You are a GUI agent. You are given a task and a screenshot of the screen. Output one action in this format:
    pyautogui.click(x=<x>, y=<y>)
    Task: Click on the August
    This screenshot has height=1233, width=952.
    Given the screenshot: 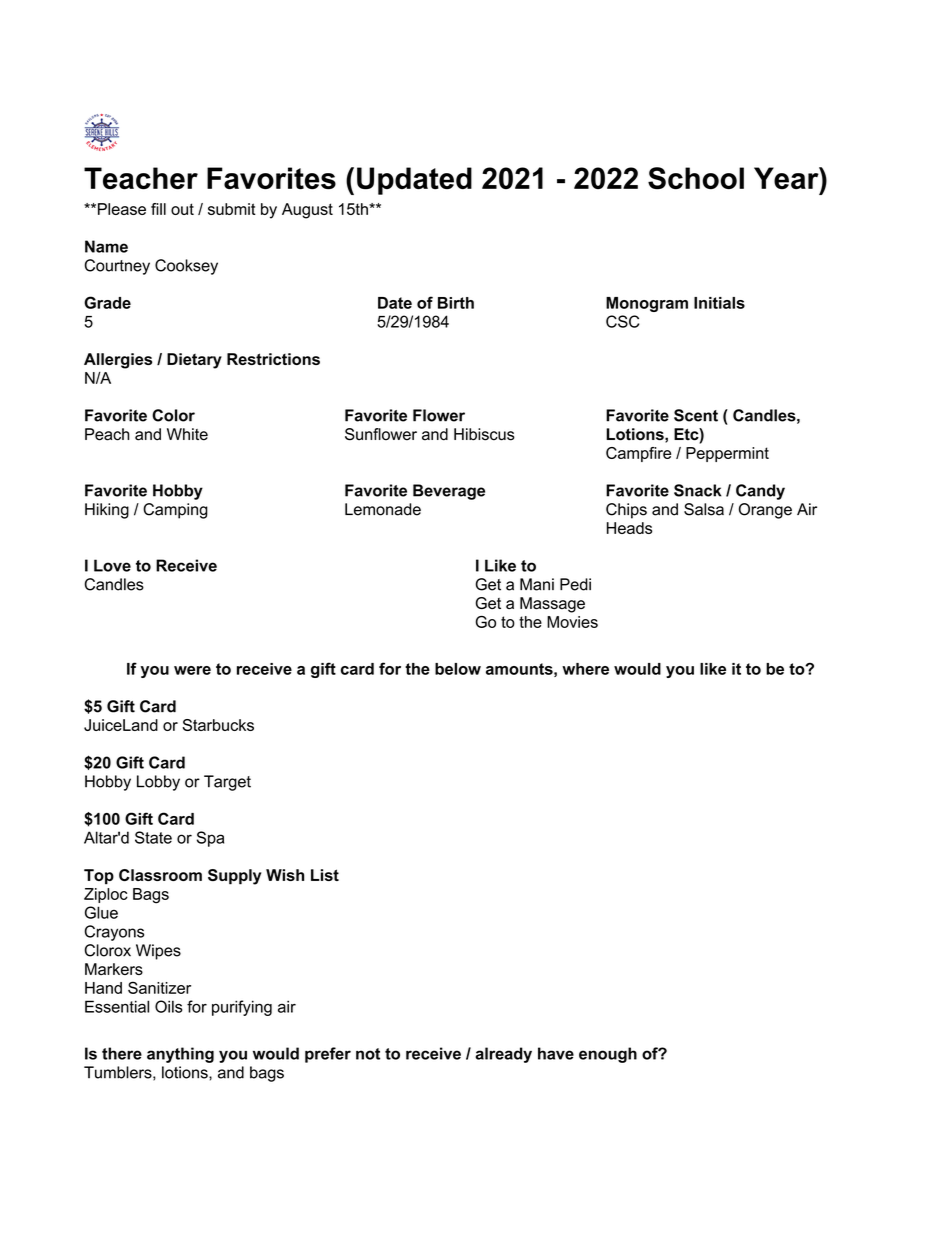 What is the action you would take?
    pyautogui.click(x=307, y=211)
